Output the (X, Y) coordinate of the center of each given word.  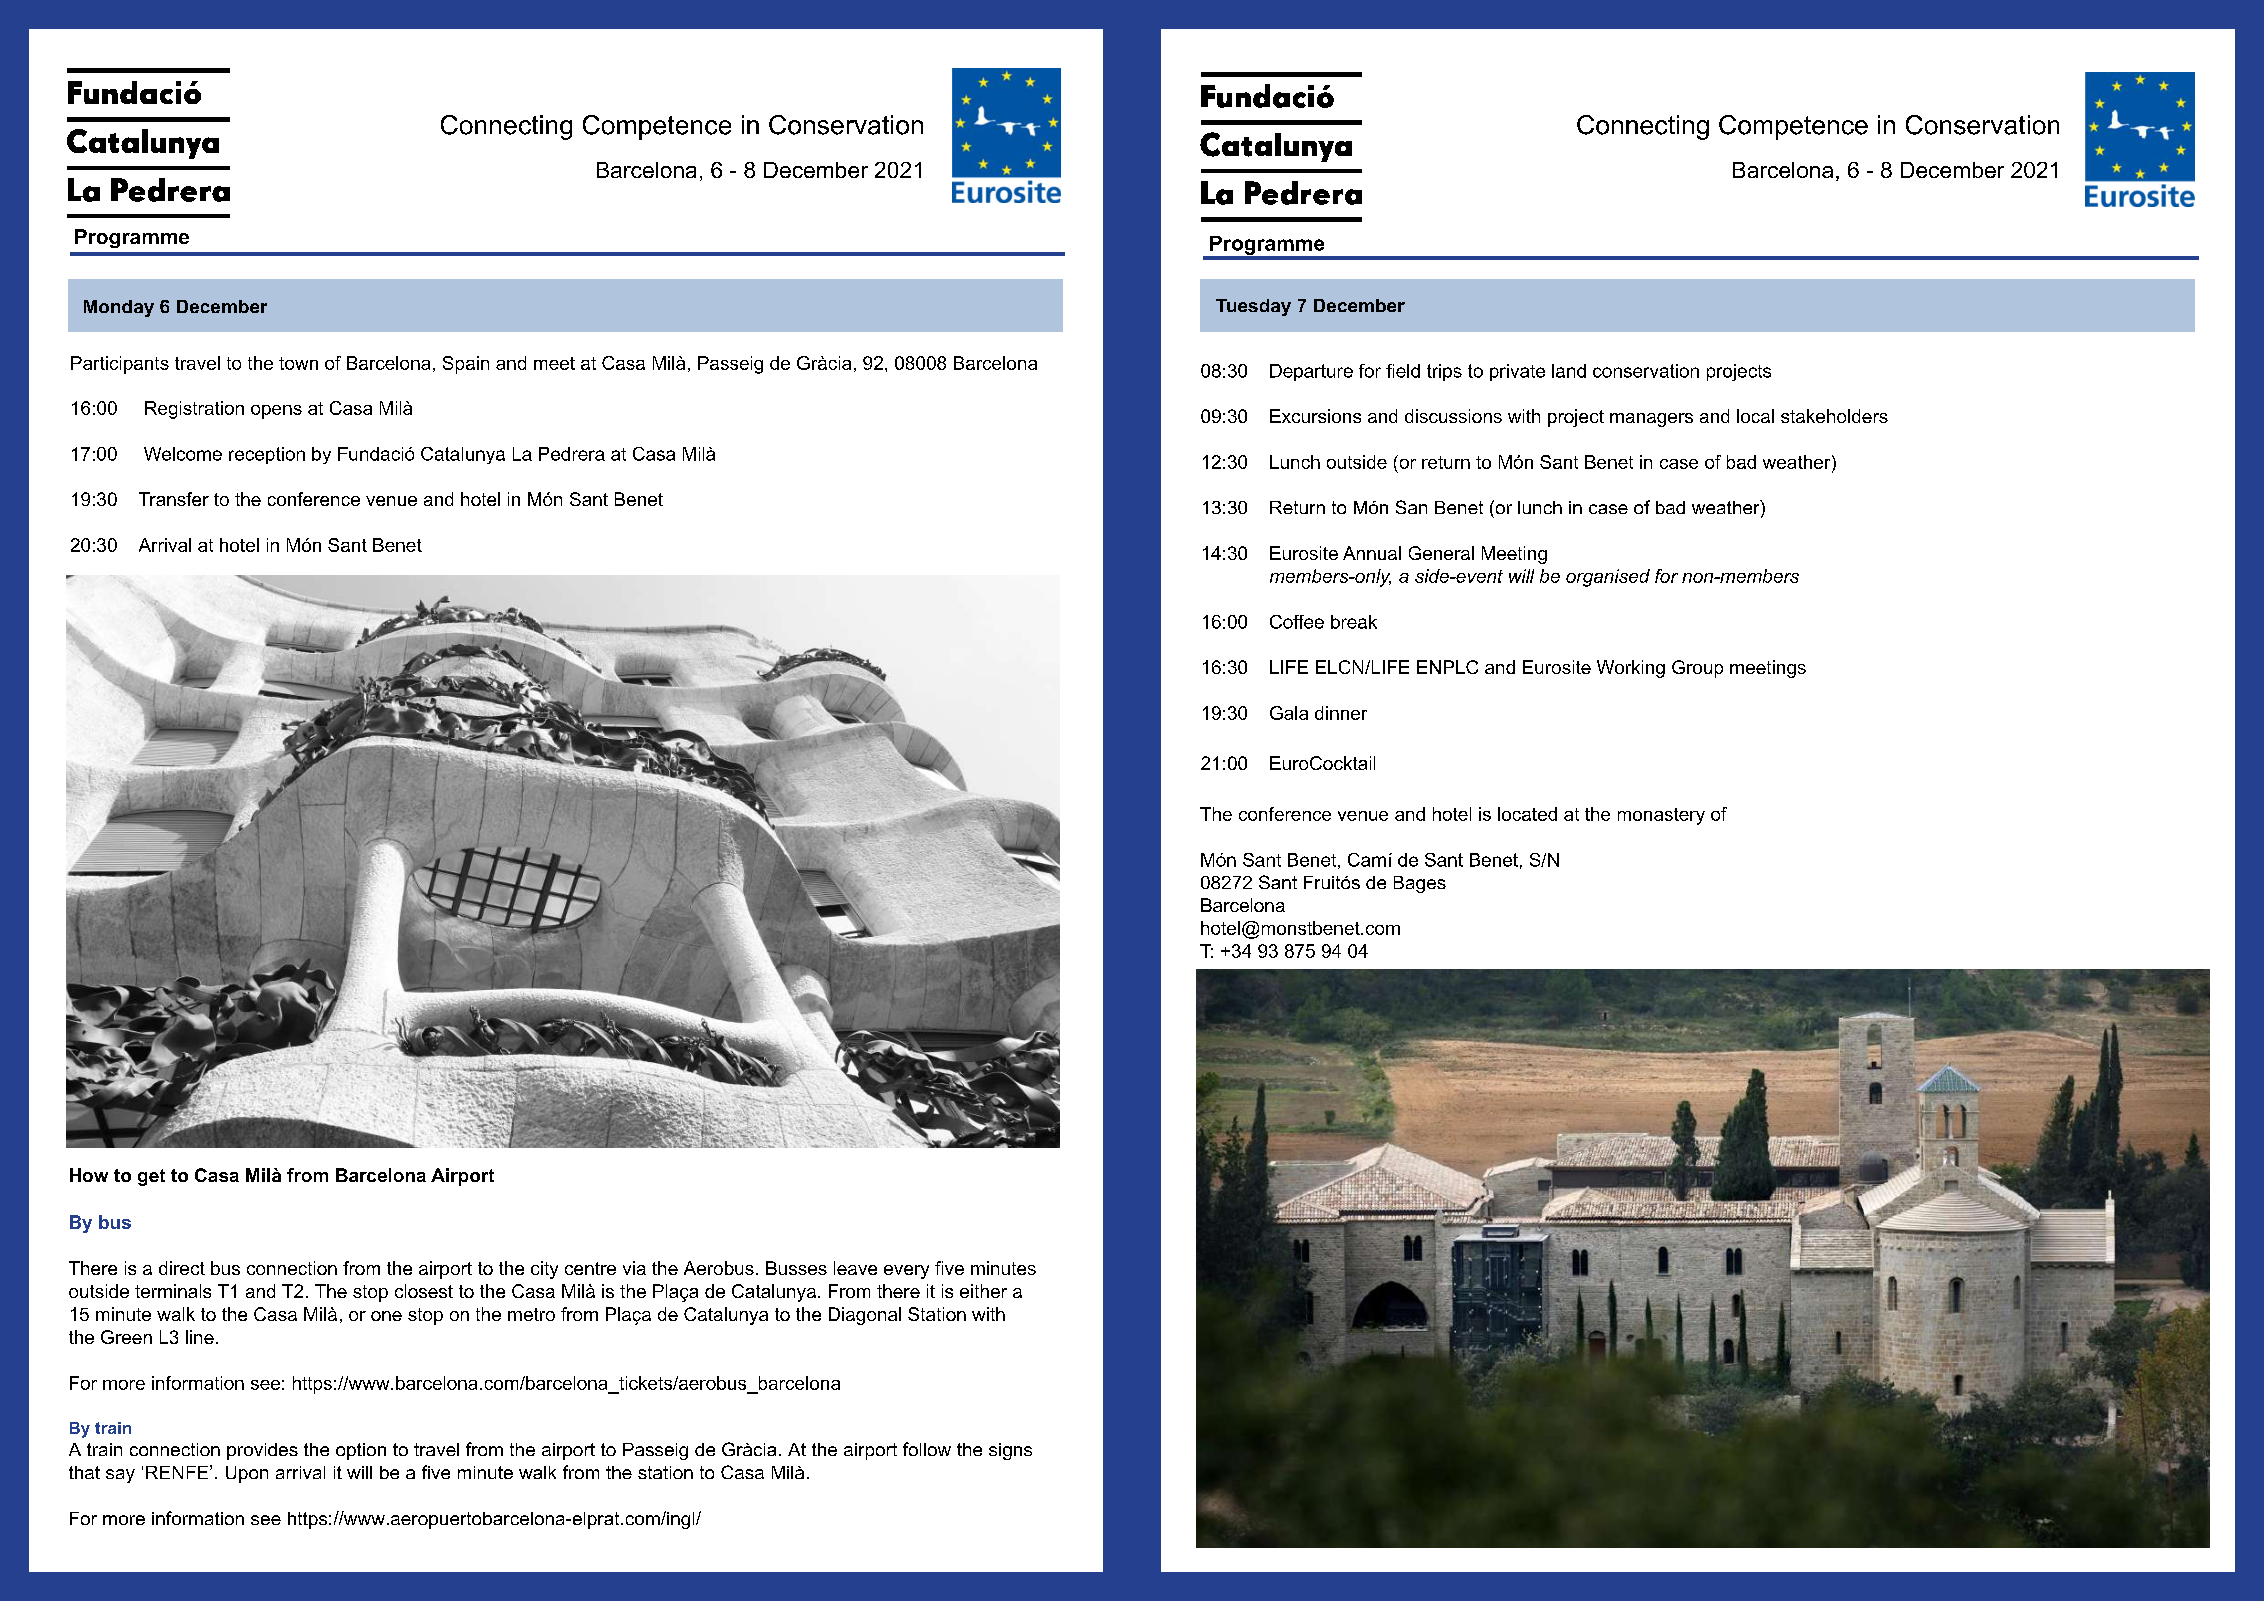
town (298, 363)
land (1569, 371)
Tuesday (1253, 307)
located (1527, 814)
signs (1010, 1451)
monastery (1661, 816)
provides (262, 1451)
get (151, 1177)
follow (927, 1449)
